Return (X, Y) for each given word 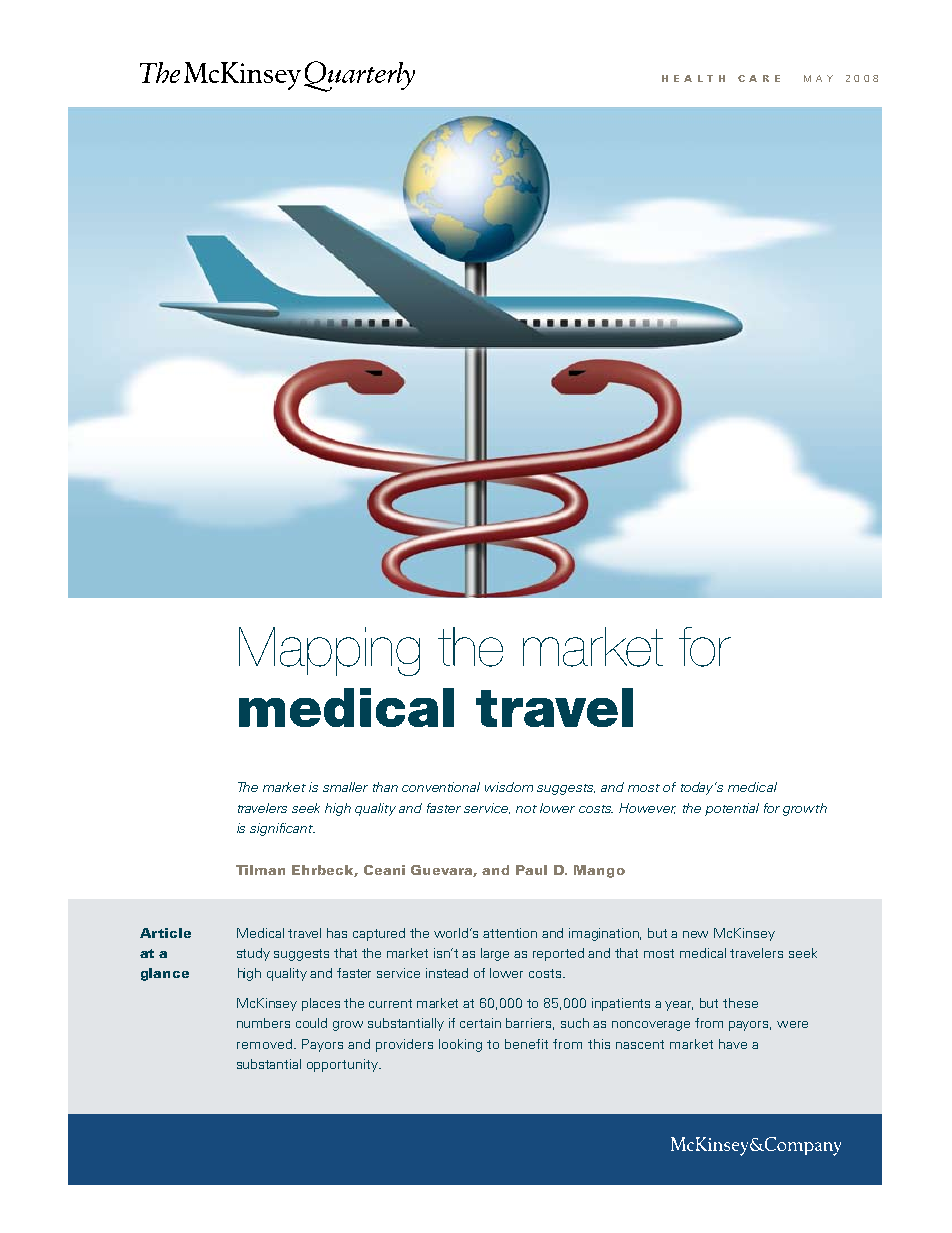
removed (264, 1044)
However (647, 808)
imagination (605, 934)
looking (460, 1045)
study (253, 954)
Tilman (260, 870)
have (733, 1044)
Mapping (329, 651)
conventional (441, 787)
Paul (531, 870)
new (695, 934)
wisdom (509, 787)
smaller (345, 787)
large (495, 954)
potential (732, 809)
